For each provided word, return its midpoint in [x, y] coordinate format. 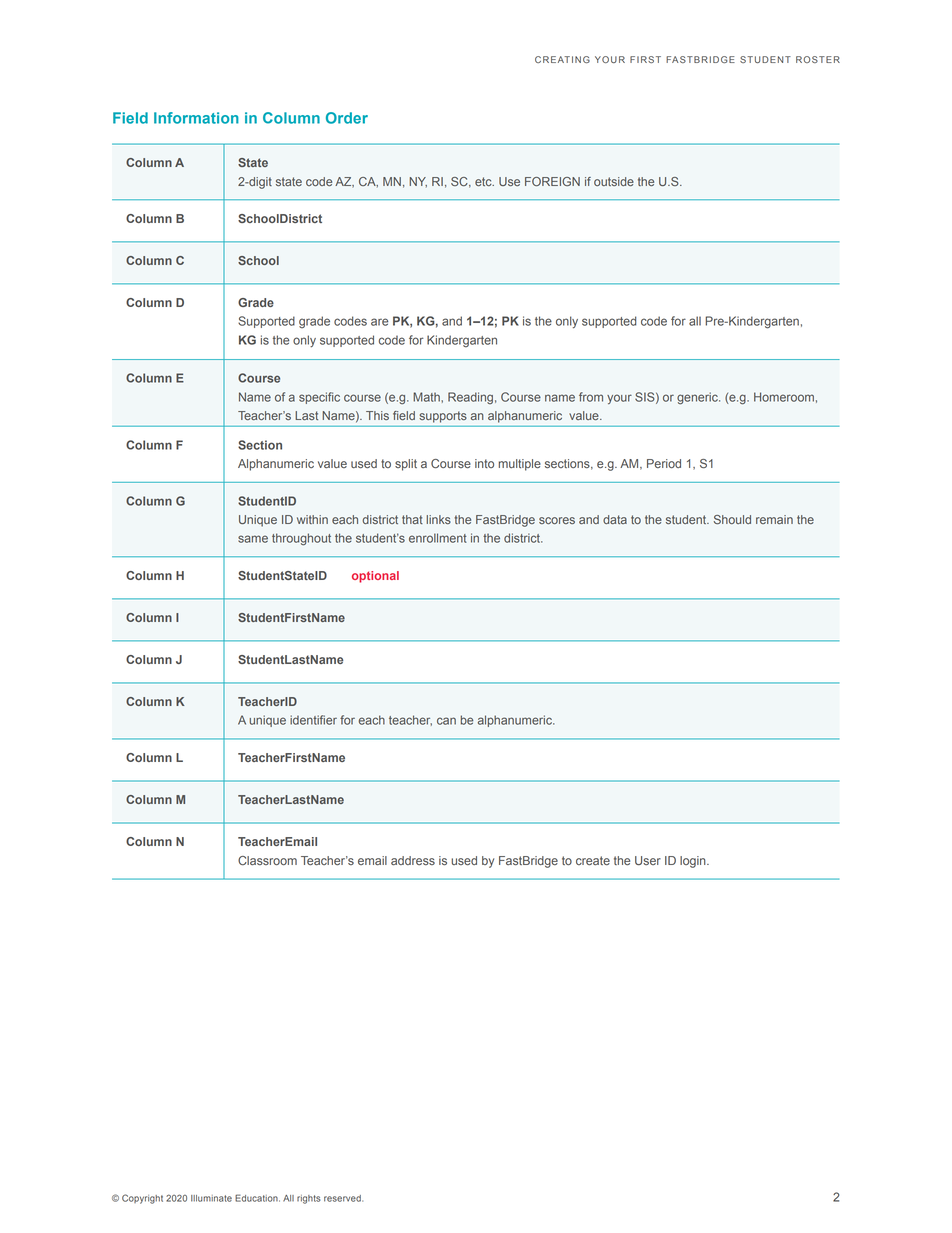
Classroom [267, 860]
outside [614, 181]
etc [484, 181]
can [446, 721]
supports [443, 417]
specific [319, 398]
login [694, 862]
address [413, 860]
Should [732, 519]
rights [309, 1199]
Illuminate [211, 1198]
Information [196, 118]
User [648, 860]
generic [698, 398]
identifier [313, 720]
